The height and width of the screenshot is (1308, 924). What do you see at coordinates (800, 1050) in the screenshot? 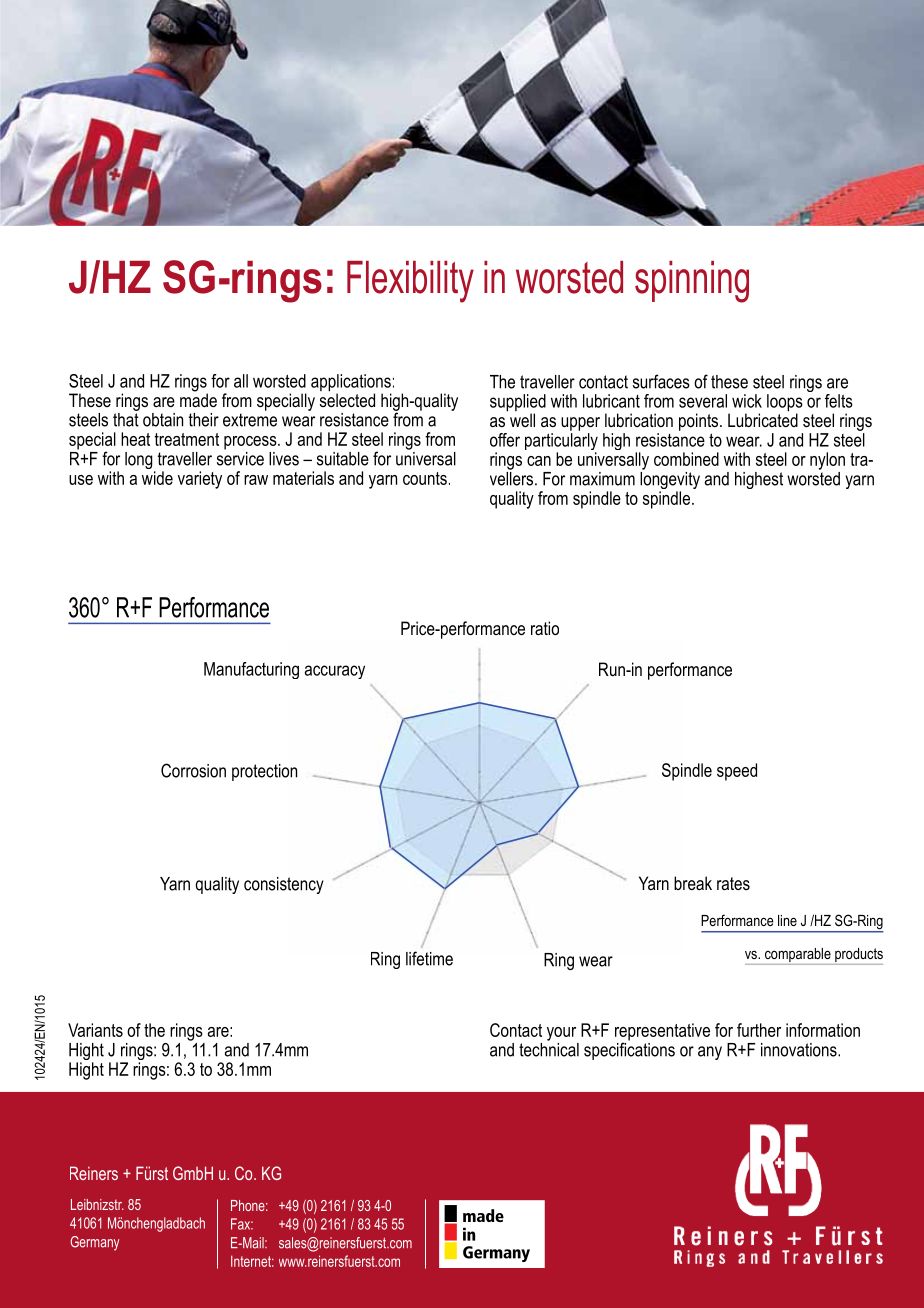
I see `innovations` at bounding box center [800, 1050].
